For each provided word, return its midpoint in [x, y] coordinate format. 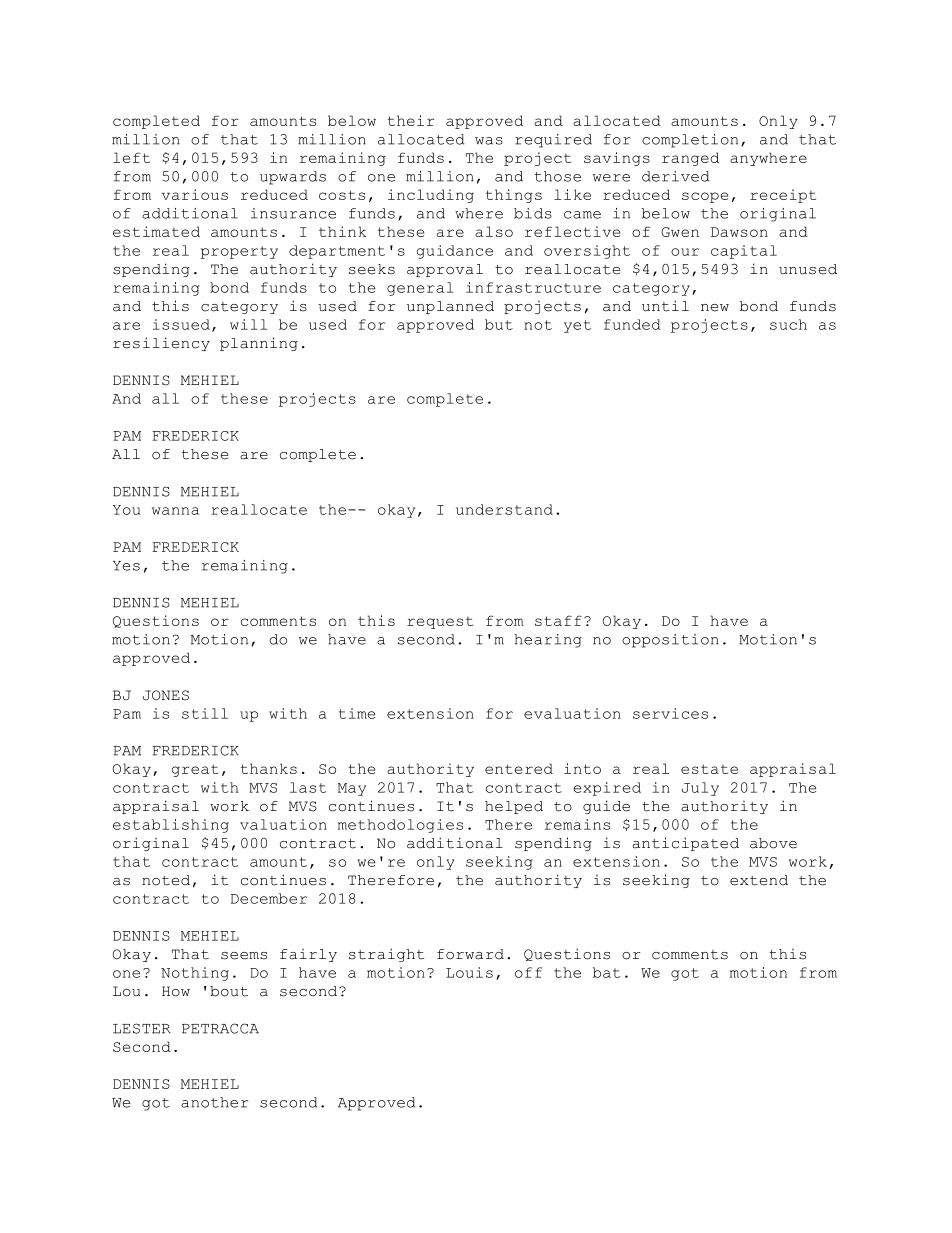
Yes [126, 566]
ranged [690, 159]
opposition [670, 641]
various [194, 194]
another [214, 1102]
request [440, 622]
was [489, 141]
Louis [469, 972]
